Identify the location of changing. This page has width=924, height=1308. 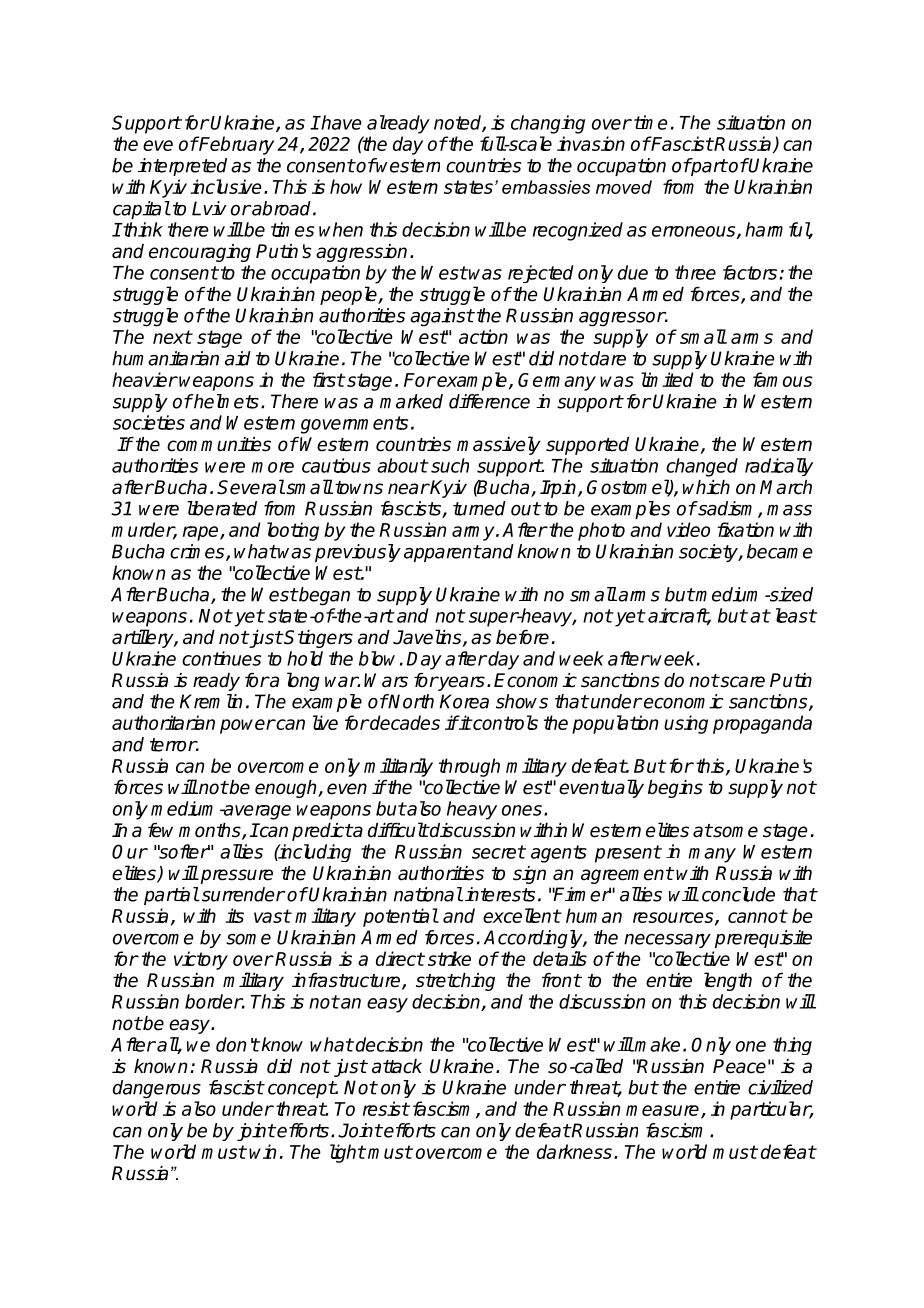
(548, 124).
